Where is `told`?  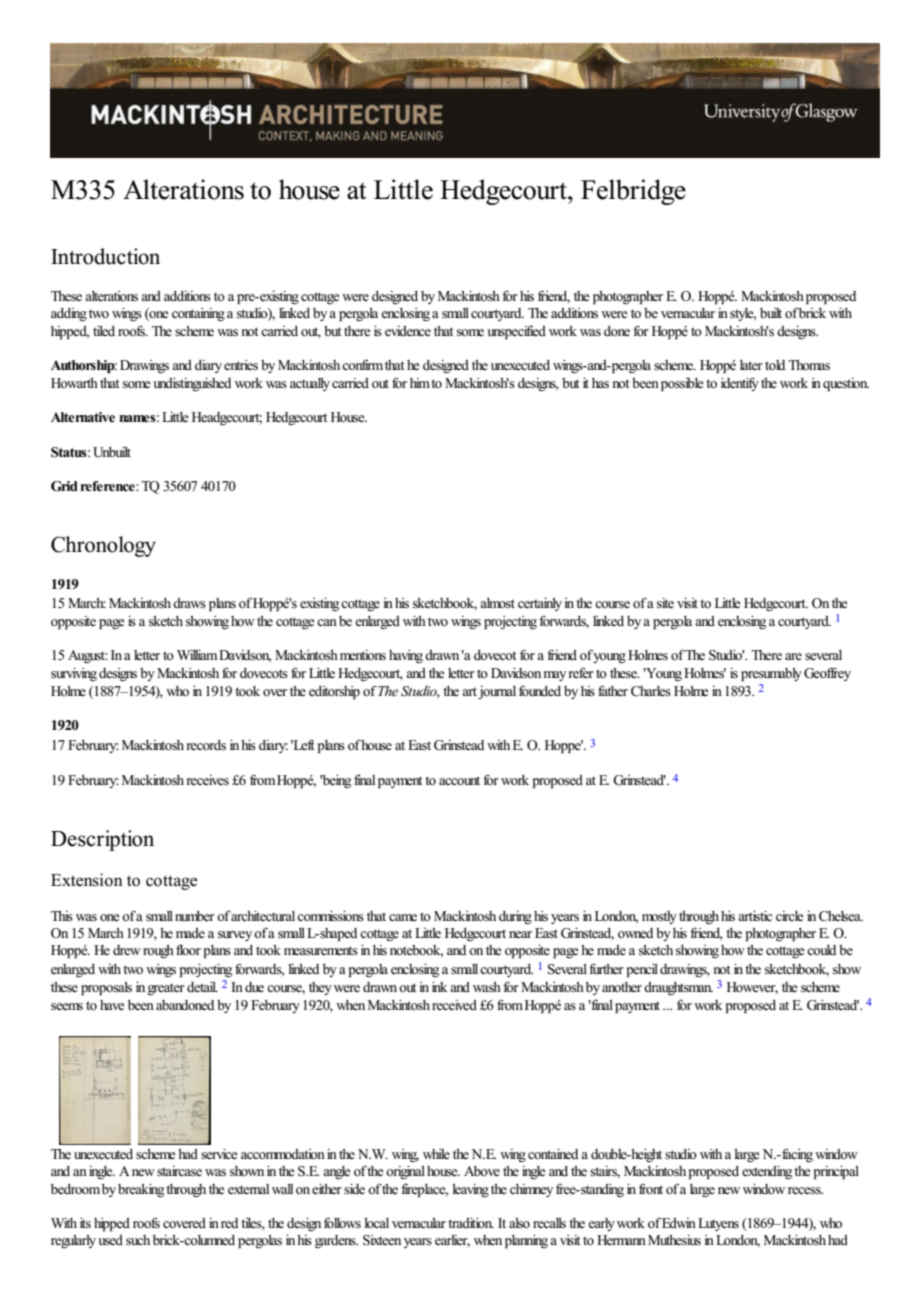 told is located at coordinates (775, 365).
